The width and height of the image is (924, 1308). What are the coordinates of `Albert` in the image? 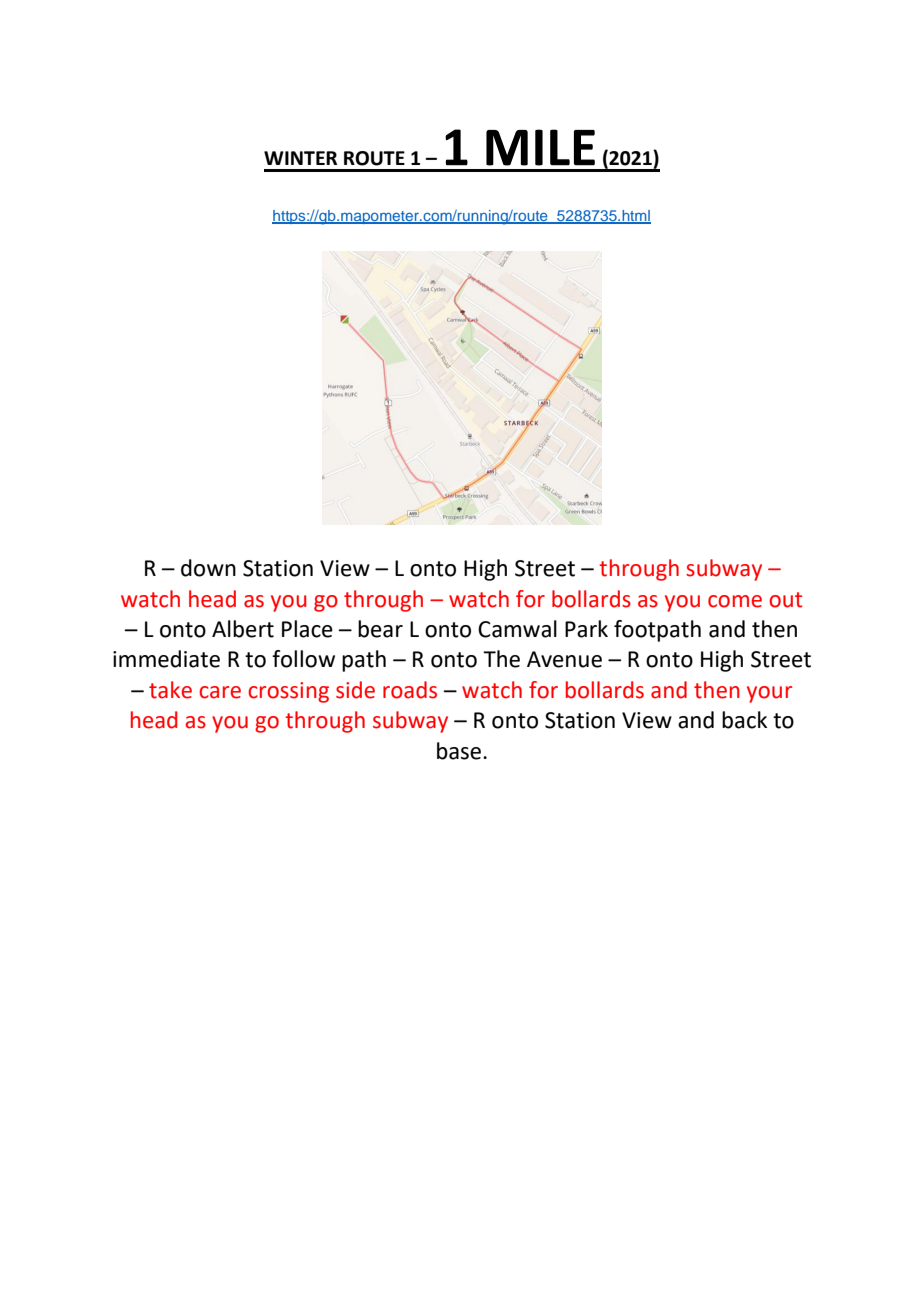 It's located at (243, 629).
